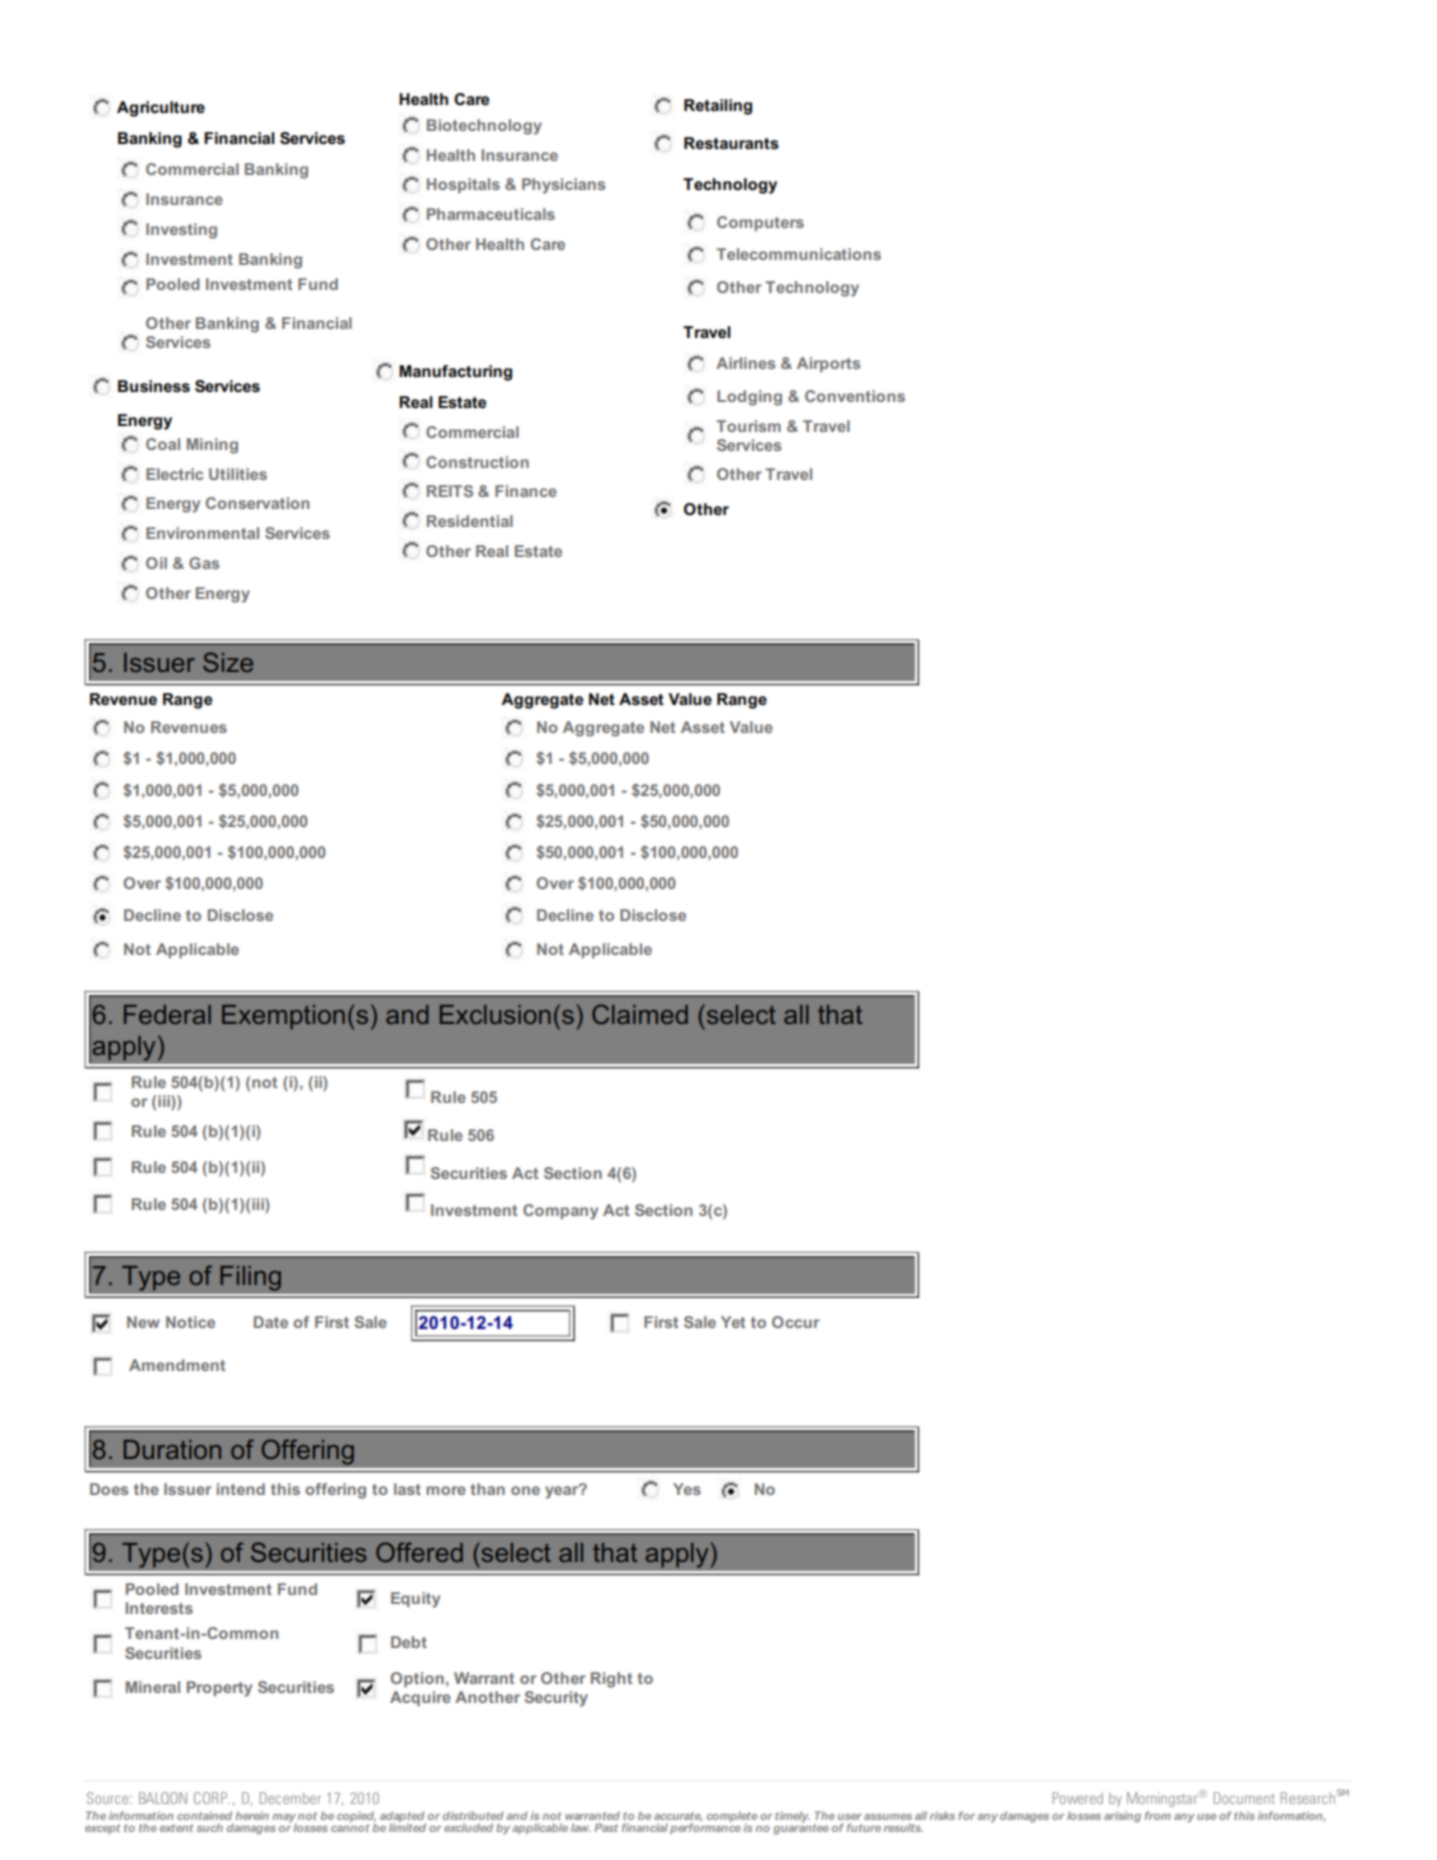 The image size is (1437, 1860). What do you see at coordinates (161, 109) in the screenshot?
I see `Agriculture` at bounding box center [161, 109].
